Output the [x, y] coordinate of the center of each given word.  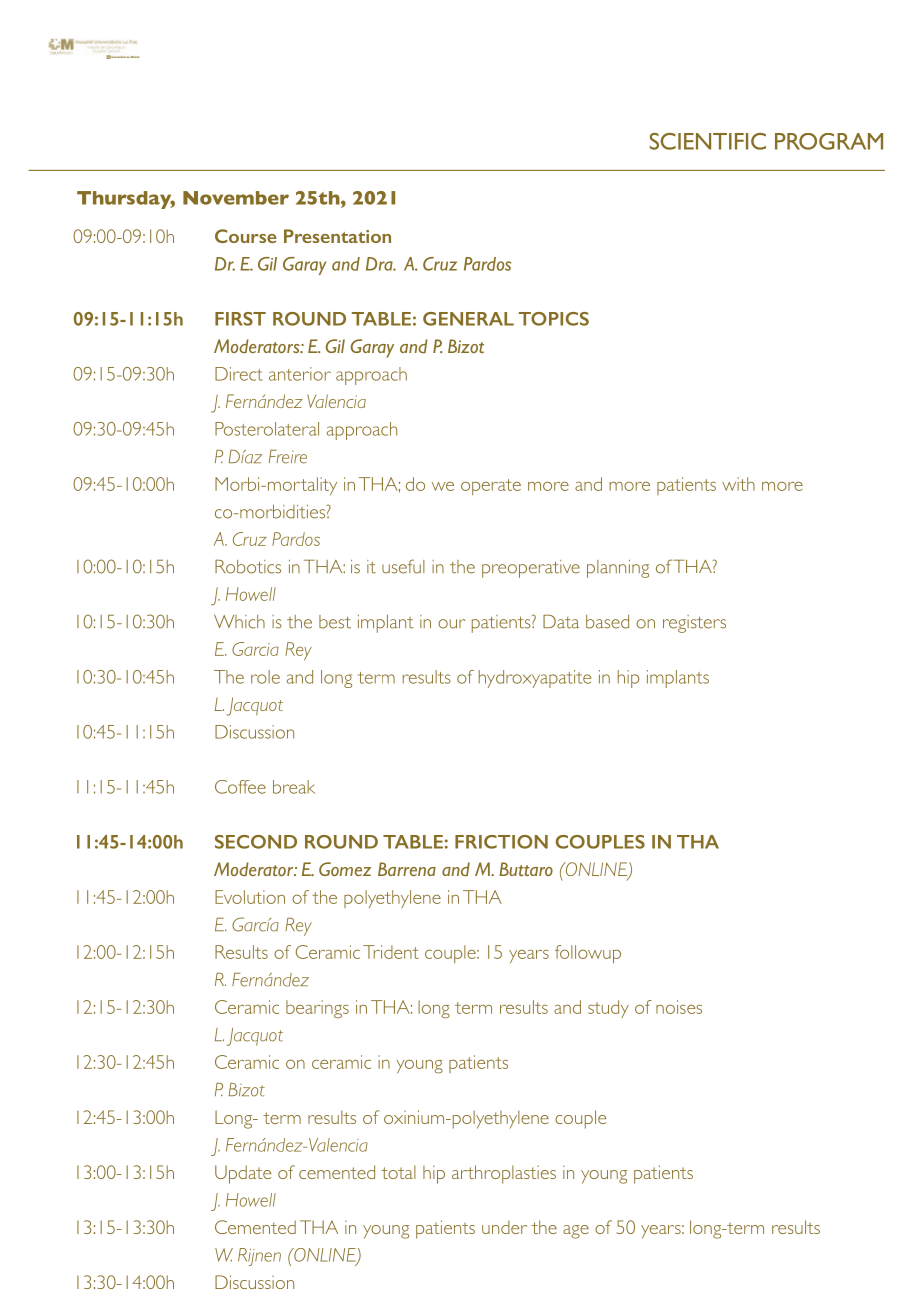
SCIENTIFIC [708, 141]
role [265, 677]
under [504, 1227]
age [576, 1232]
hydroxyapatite [535, 679]
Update [243, 1174]
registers [694, 624]
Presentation [337, 236]
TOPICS [554, 319]
